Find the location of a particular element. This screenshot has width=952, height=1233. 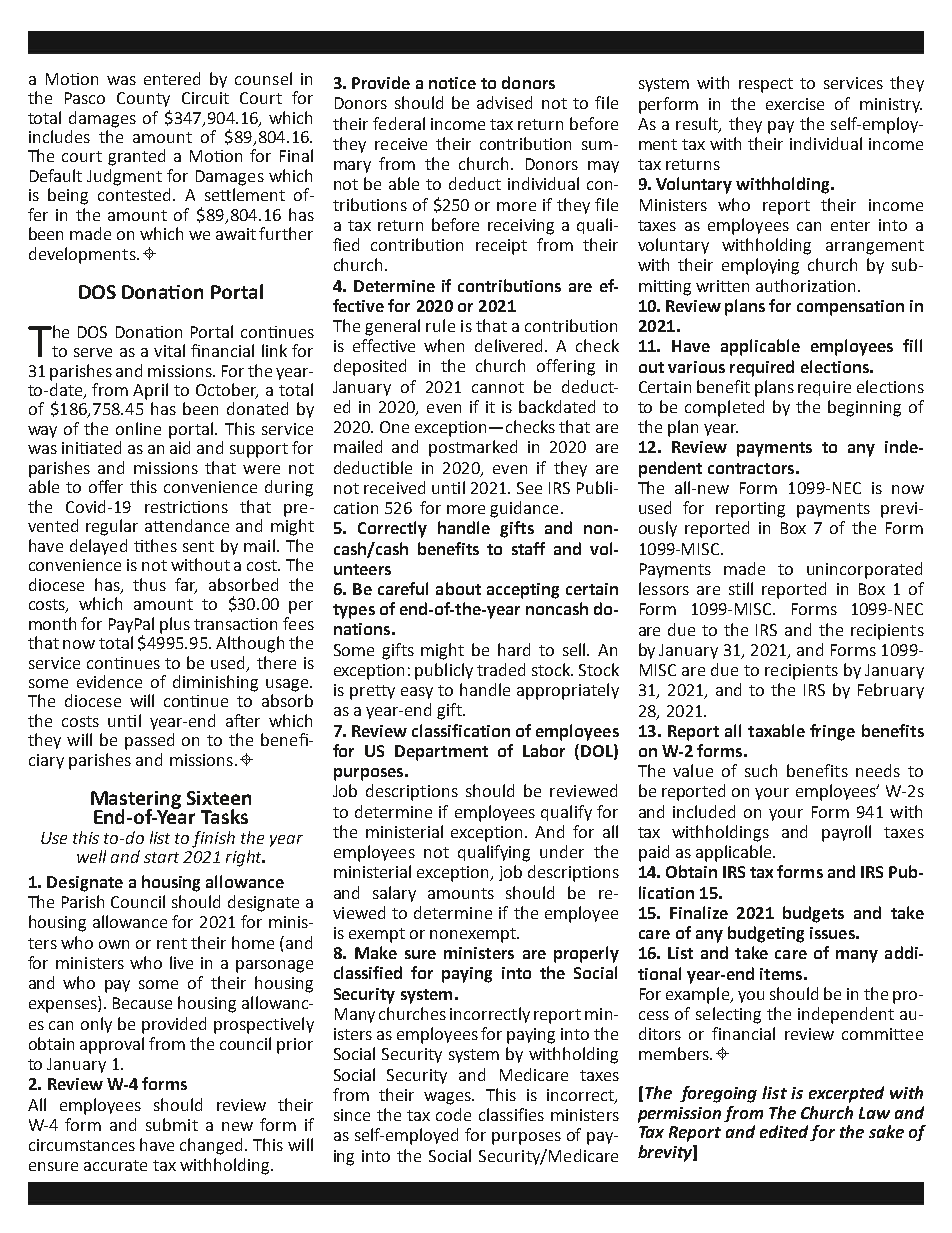

code is located at coordinates (453, 1114).
